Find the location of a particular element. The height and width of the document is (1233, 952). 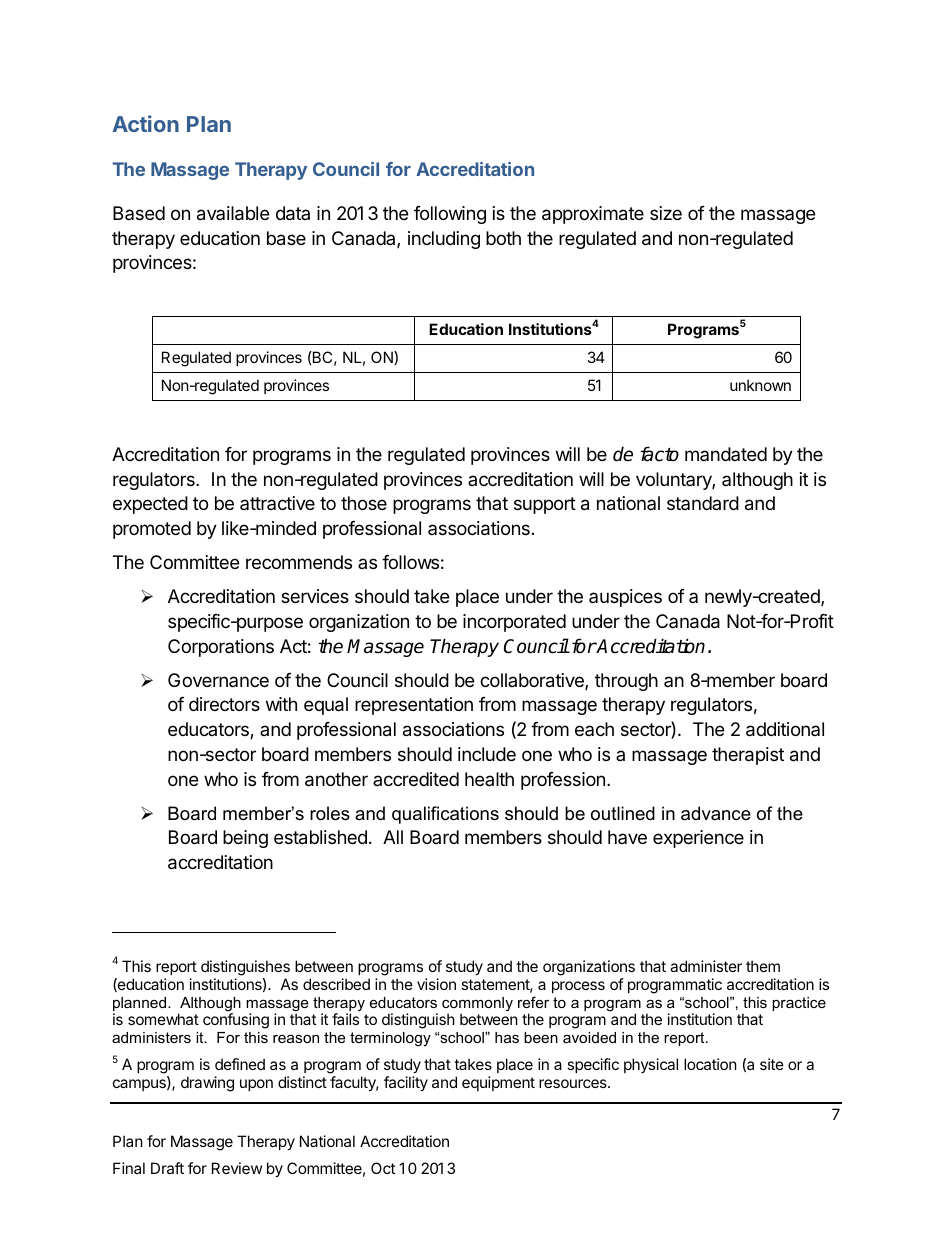

location is located at coordinates (710, 1064).
